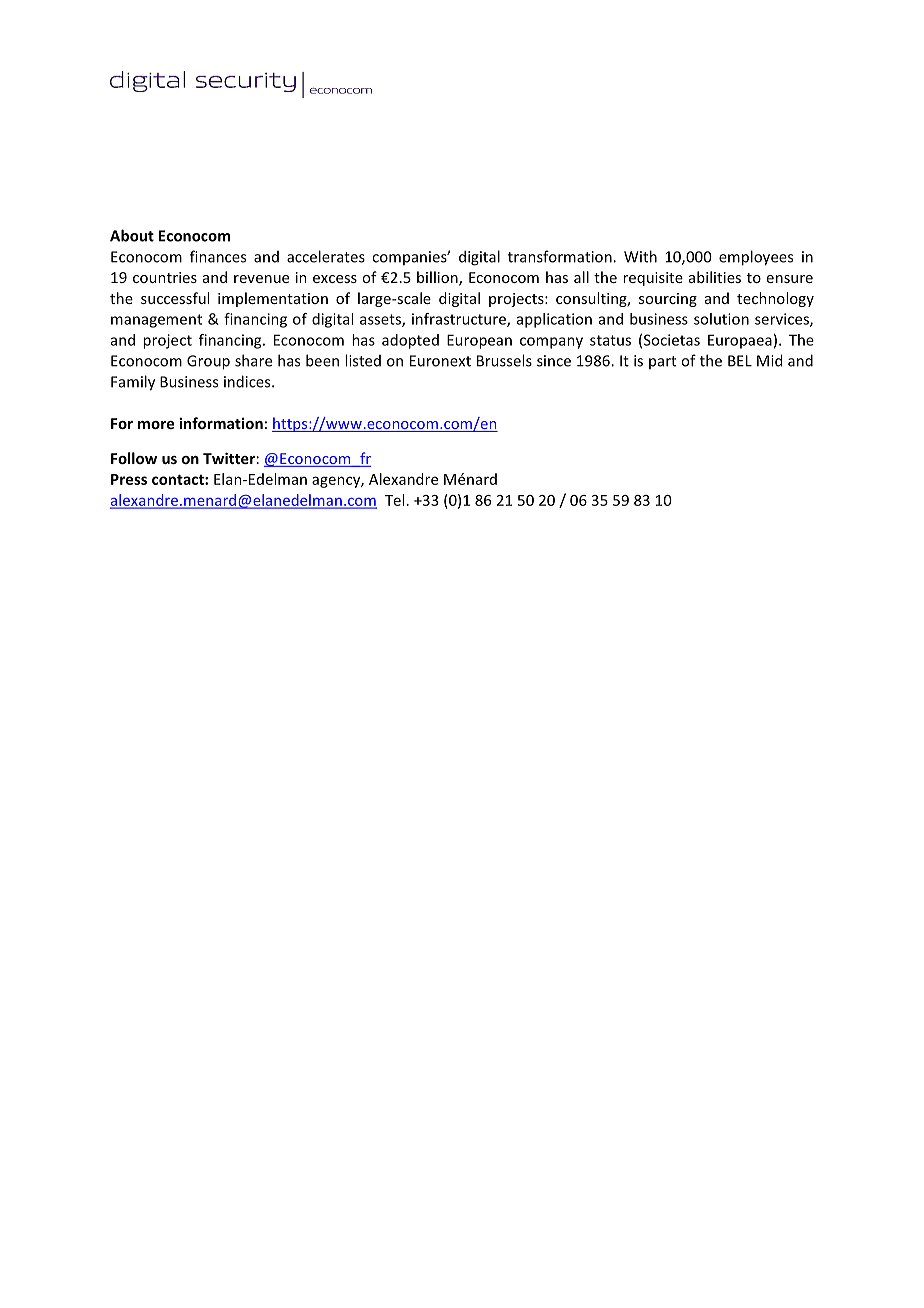  What do you see at coordinates (394, 500) in the screenshot?
I see `Tel` at bounding box center [394, 500].
